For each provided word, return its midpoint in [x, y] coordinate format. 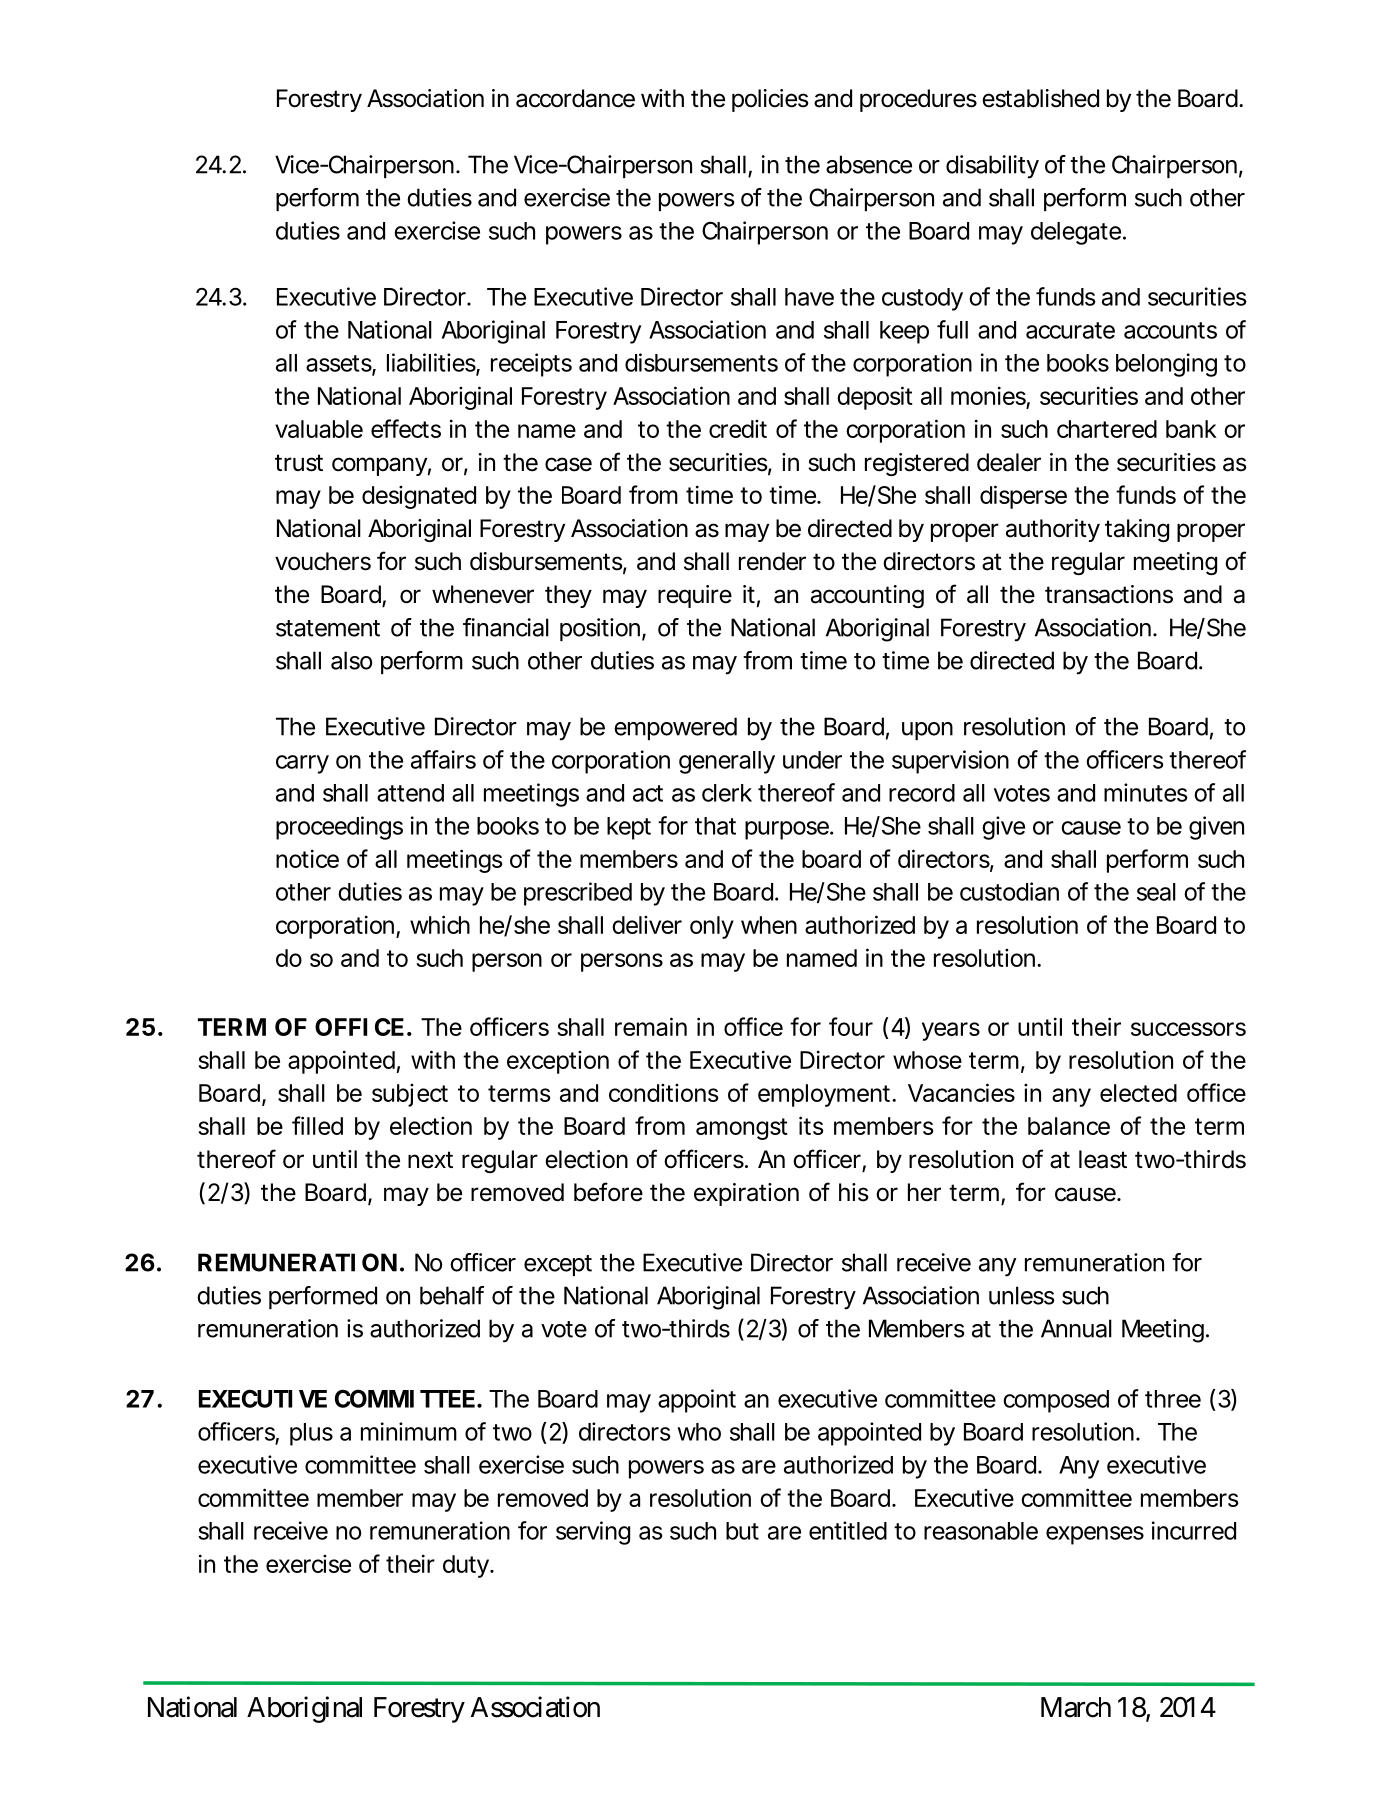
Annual [1076, 1328]
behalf [452, 1295]
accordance [575, 98]
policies [770, 100]
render [772, 561]
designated [419, 497]
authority [1053, 530]
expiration [746, 1194]
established [1040, 98]
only [712, 927]
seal [1156, 892]
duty [466, 1566]
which [440, 924]
